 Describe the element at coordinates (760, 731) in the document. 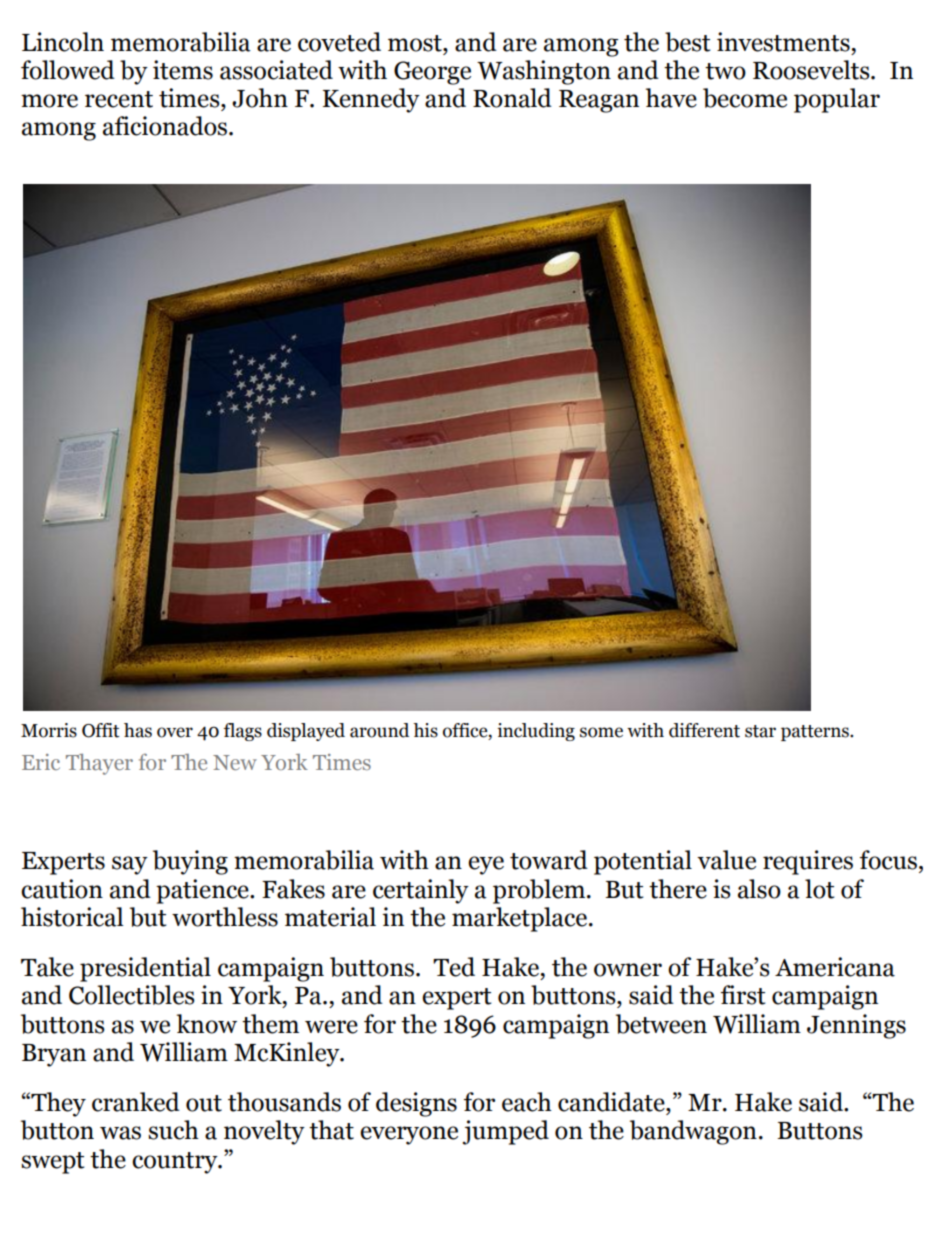

I see `star` at that location.
